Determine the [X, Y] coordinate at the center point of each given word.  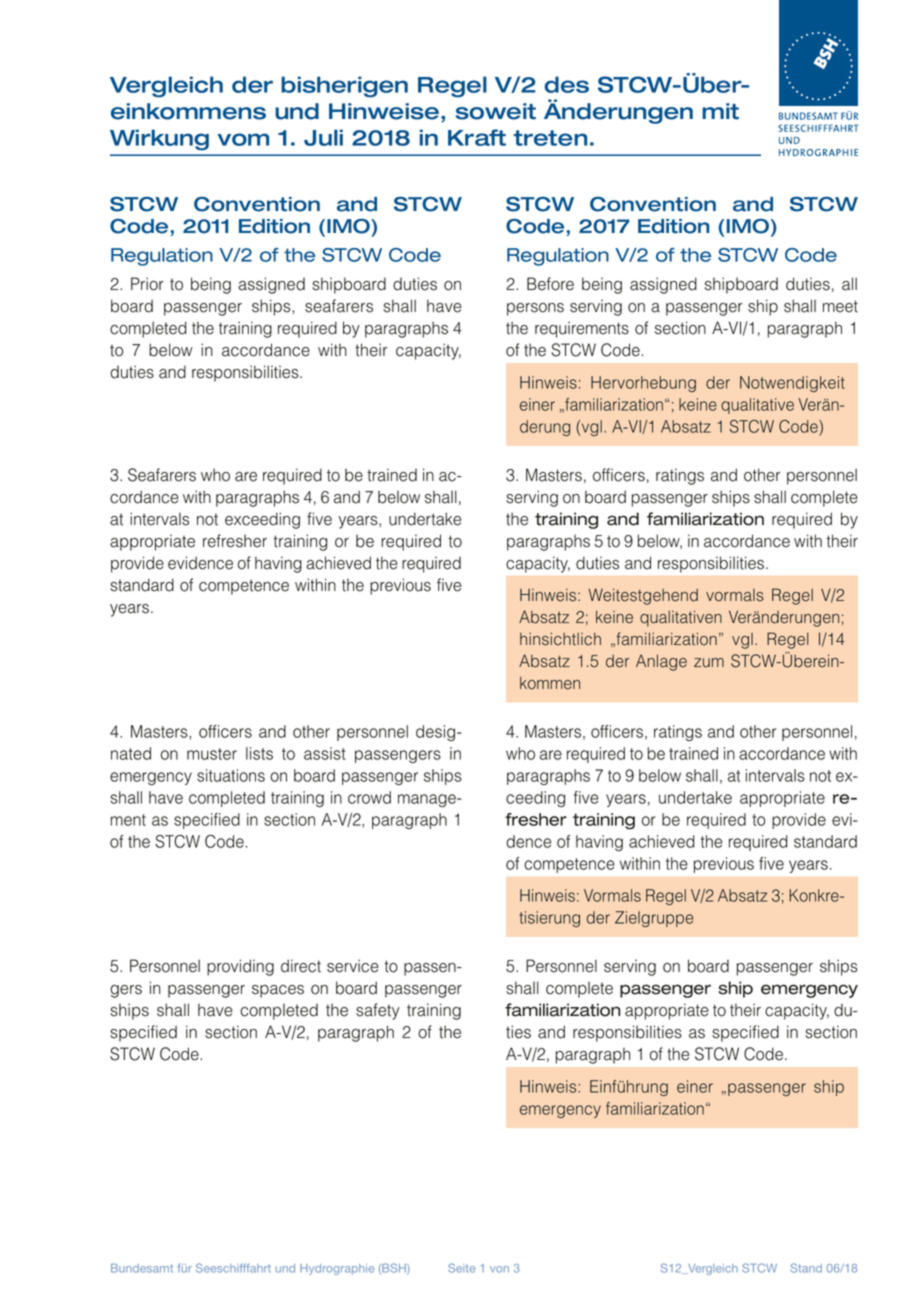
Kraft [477, 137]
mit [720, 111]
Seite [461, 1268]
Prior [147, 284]
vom [243, 139]
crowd [369, 797]
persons [535, 309]
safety [378, 1011]
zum [709, 663]
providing [240, 967]
